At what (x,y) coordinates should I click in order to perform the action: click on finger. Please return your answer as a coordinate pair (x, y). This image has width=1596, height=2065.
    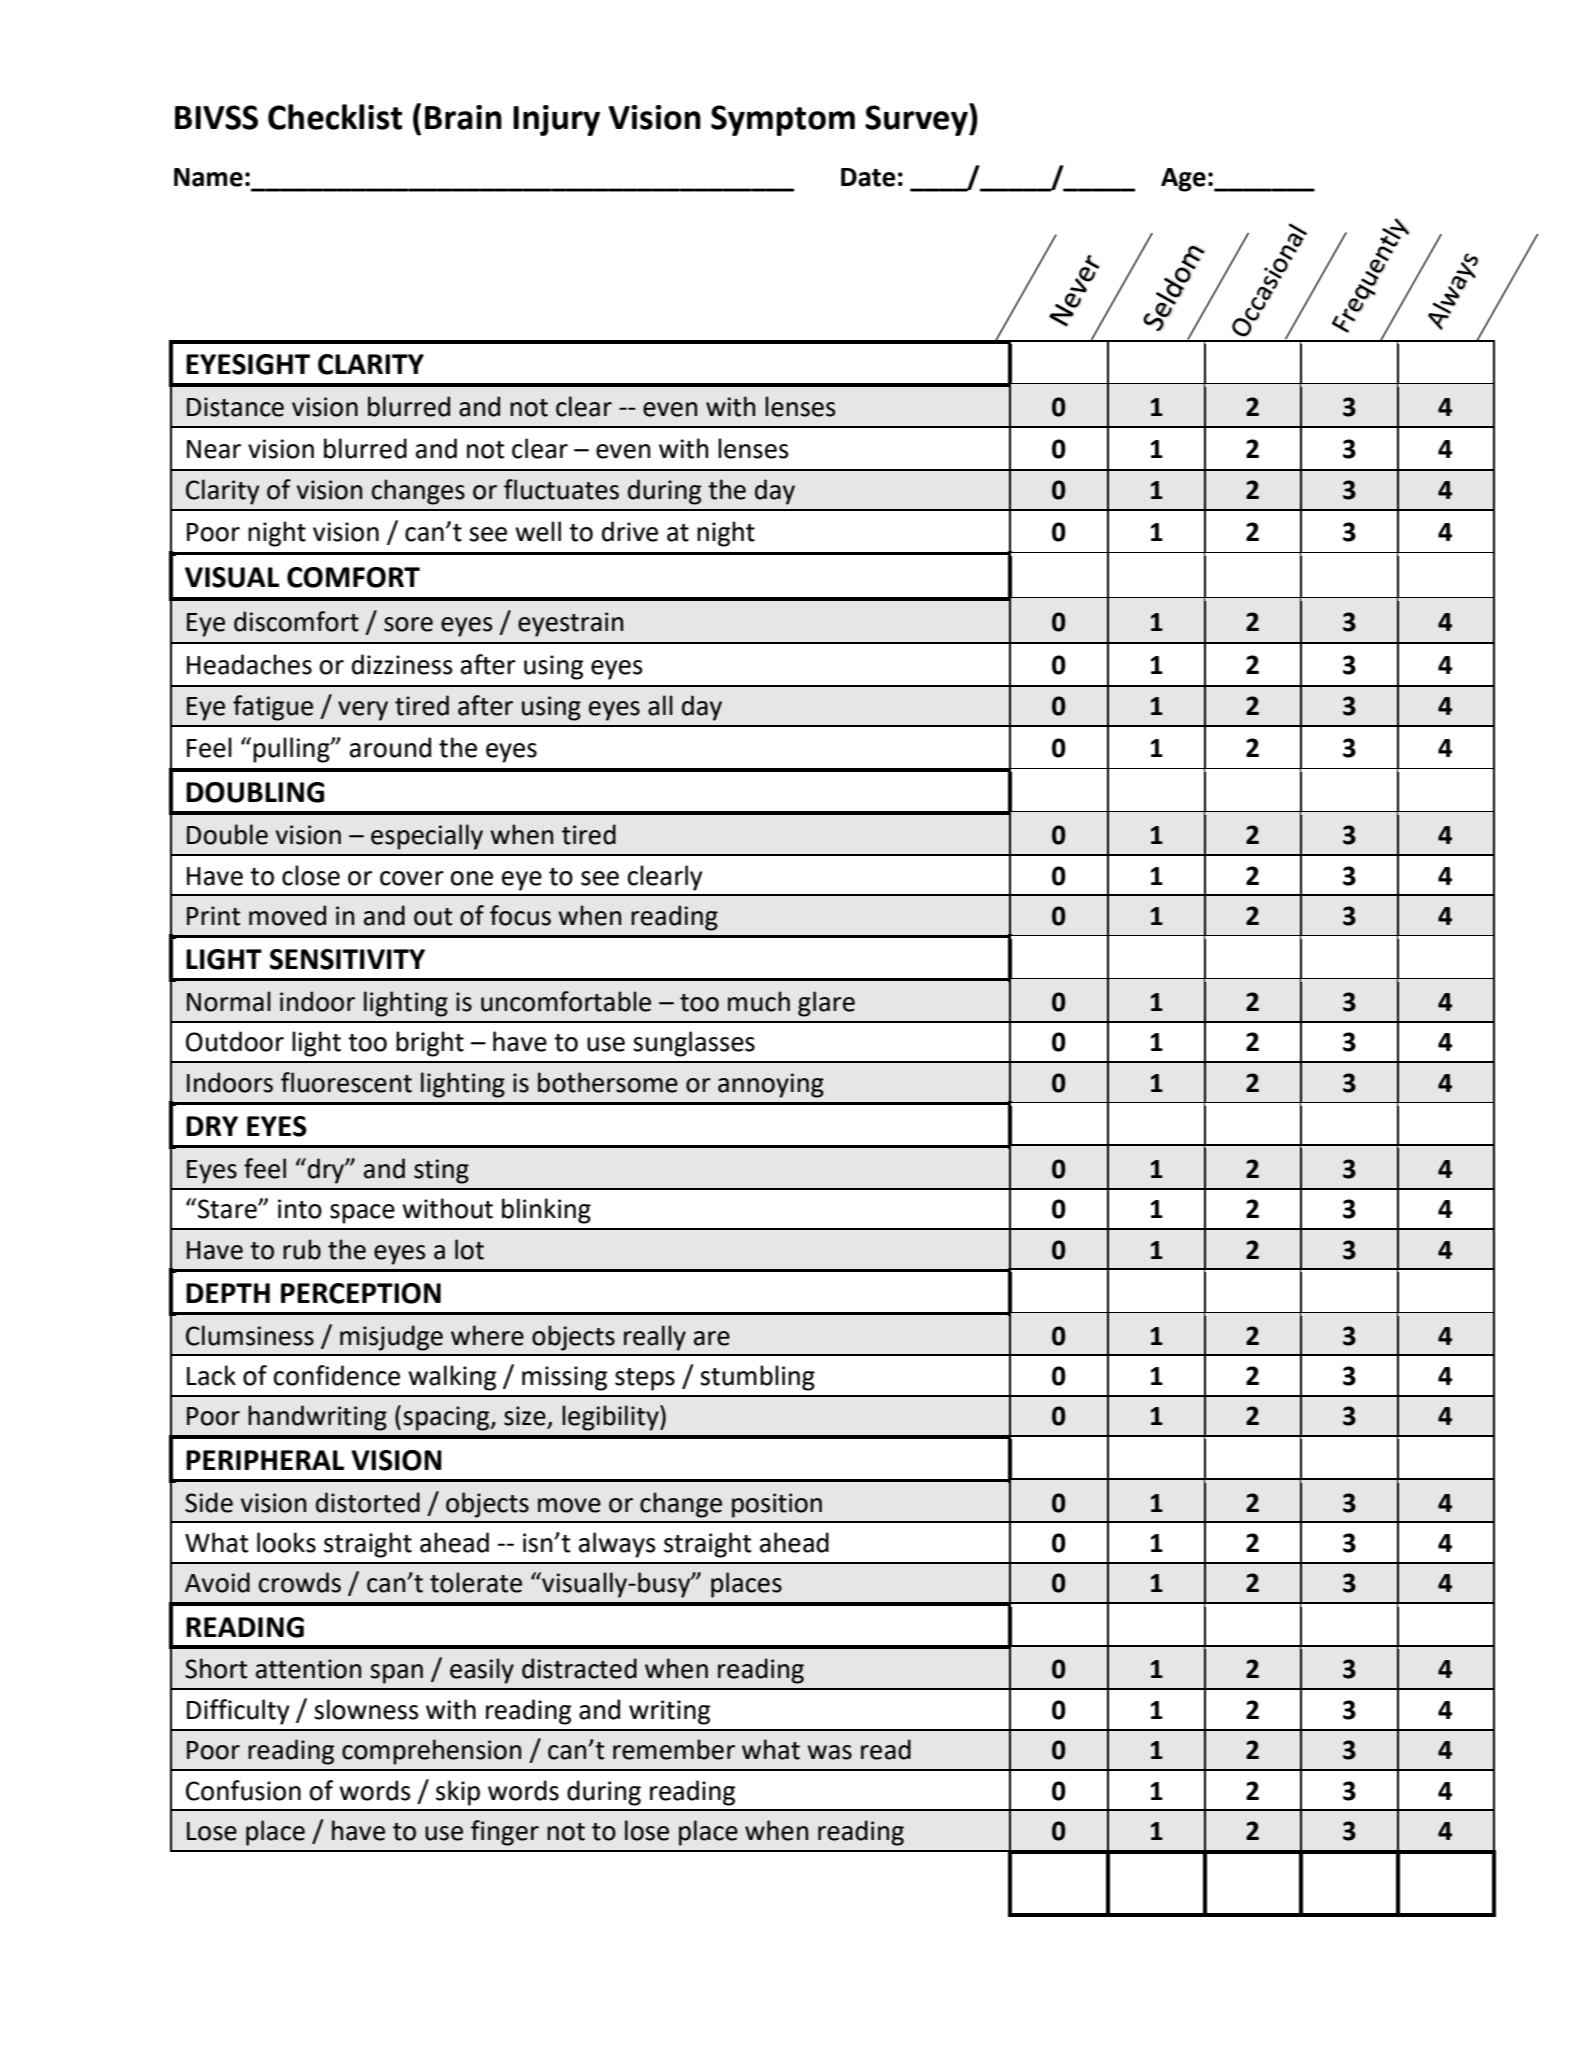
    Looking at the image, I should click on (505, 1833).
